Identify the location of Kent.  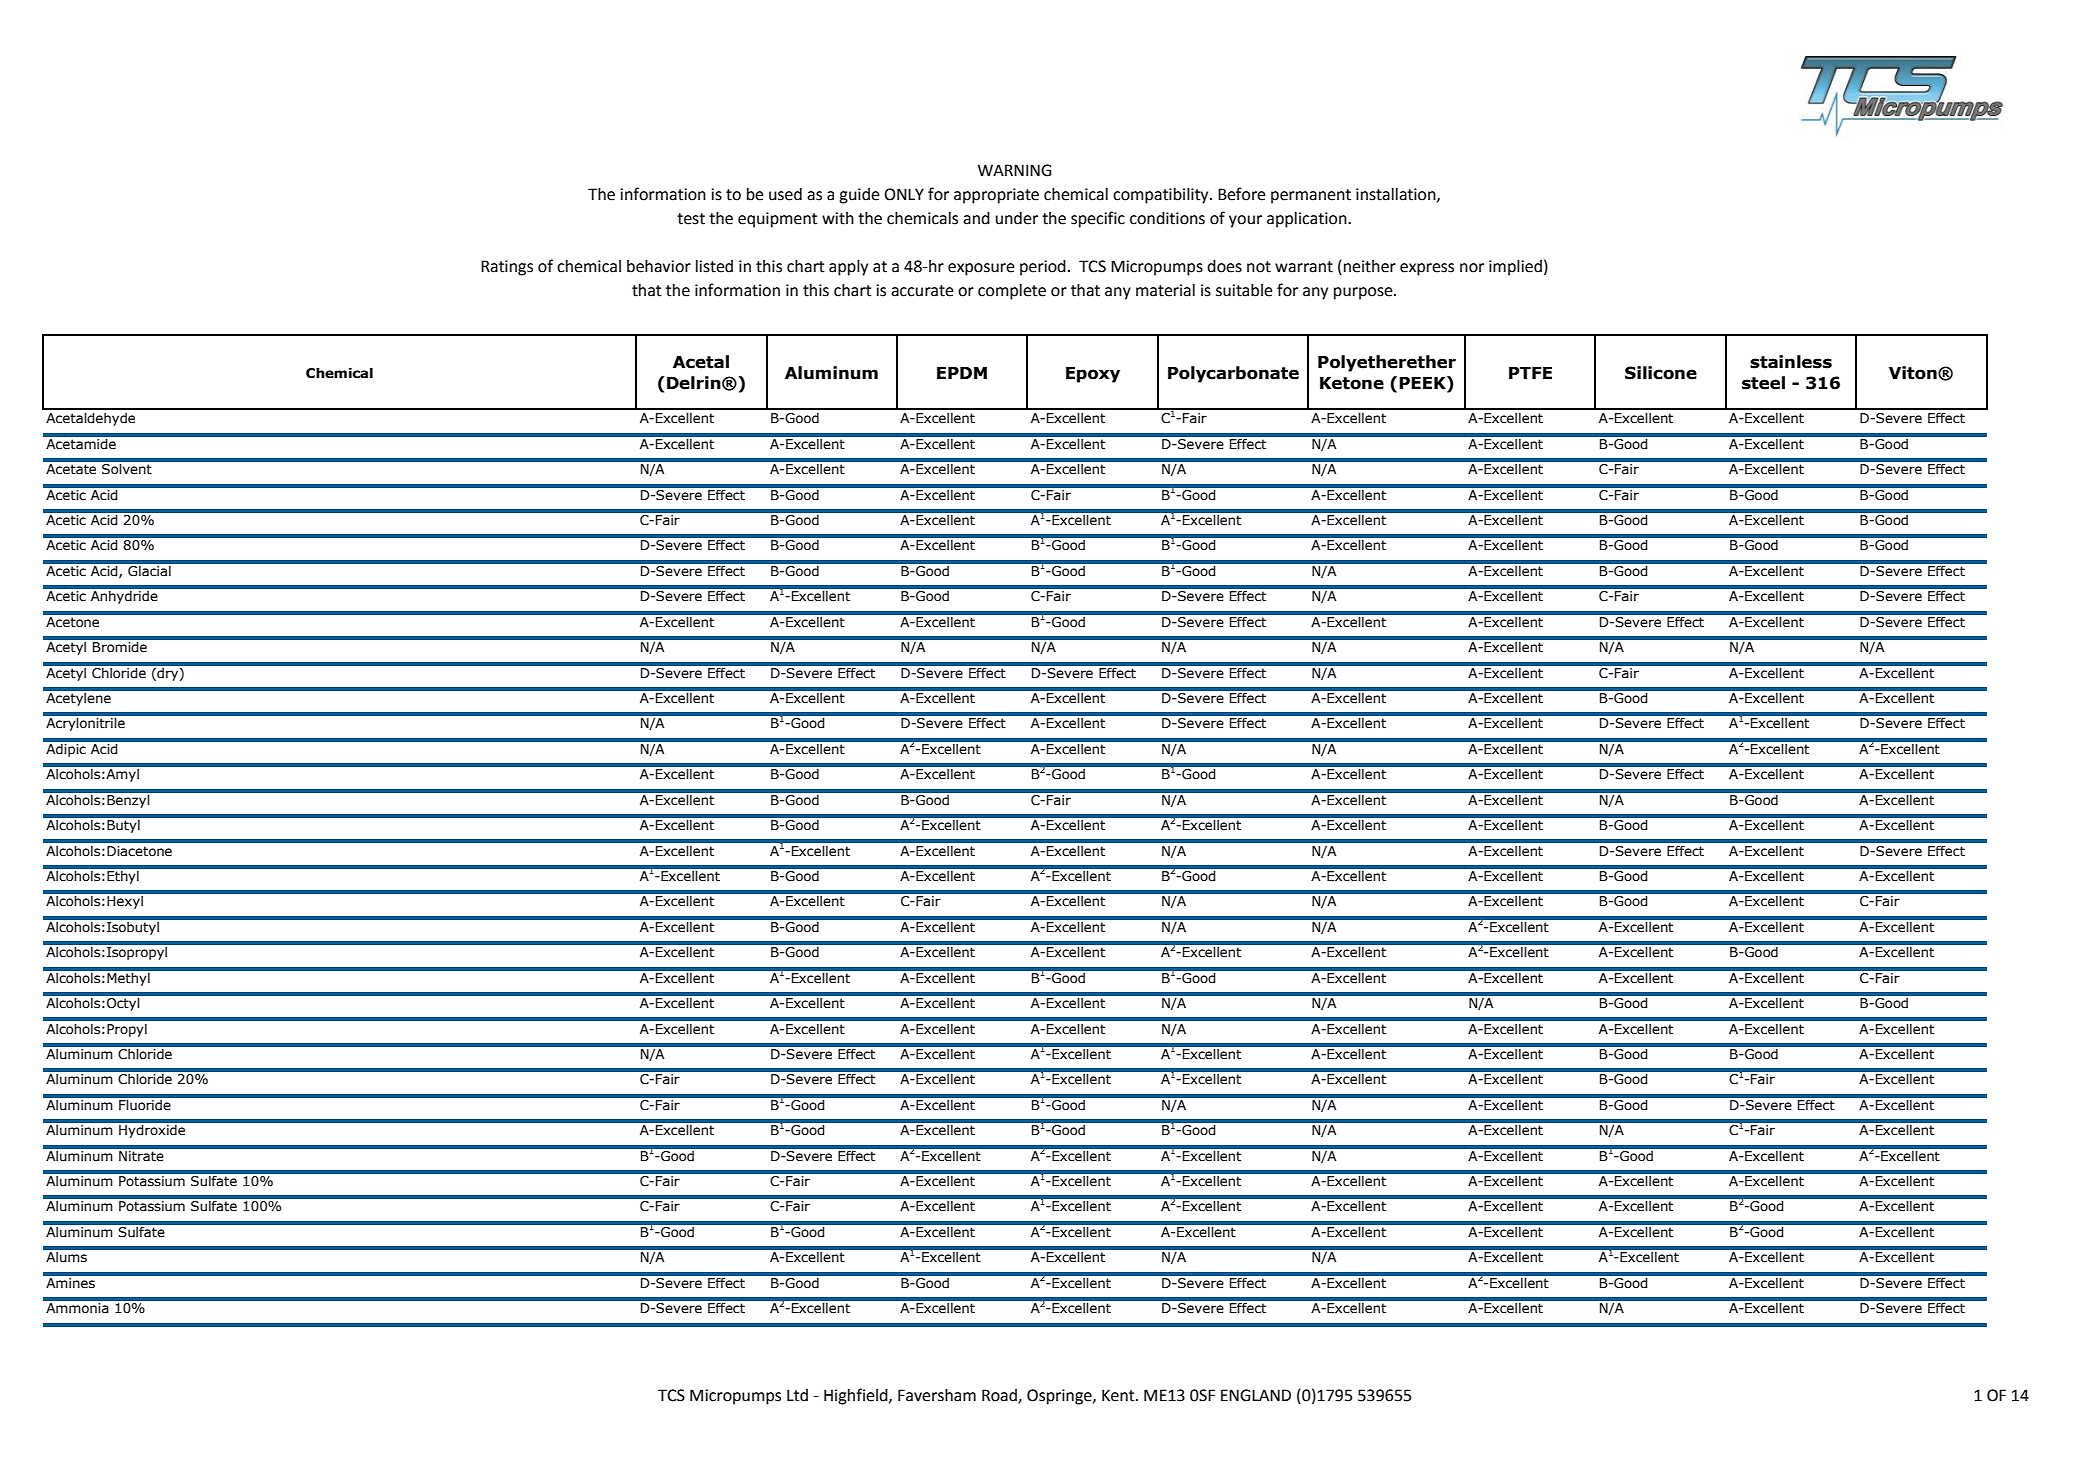
(1119, 1395).
